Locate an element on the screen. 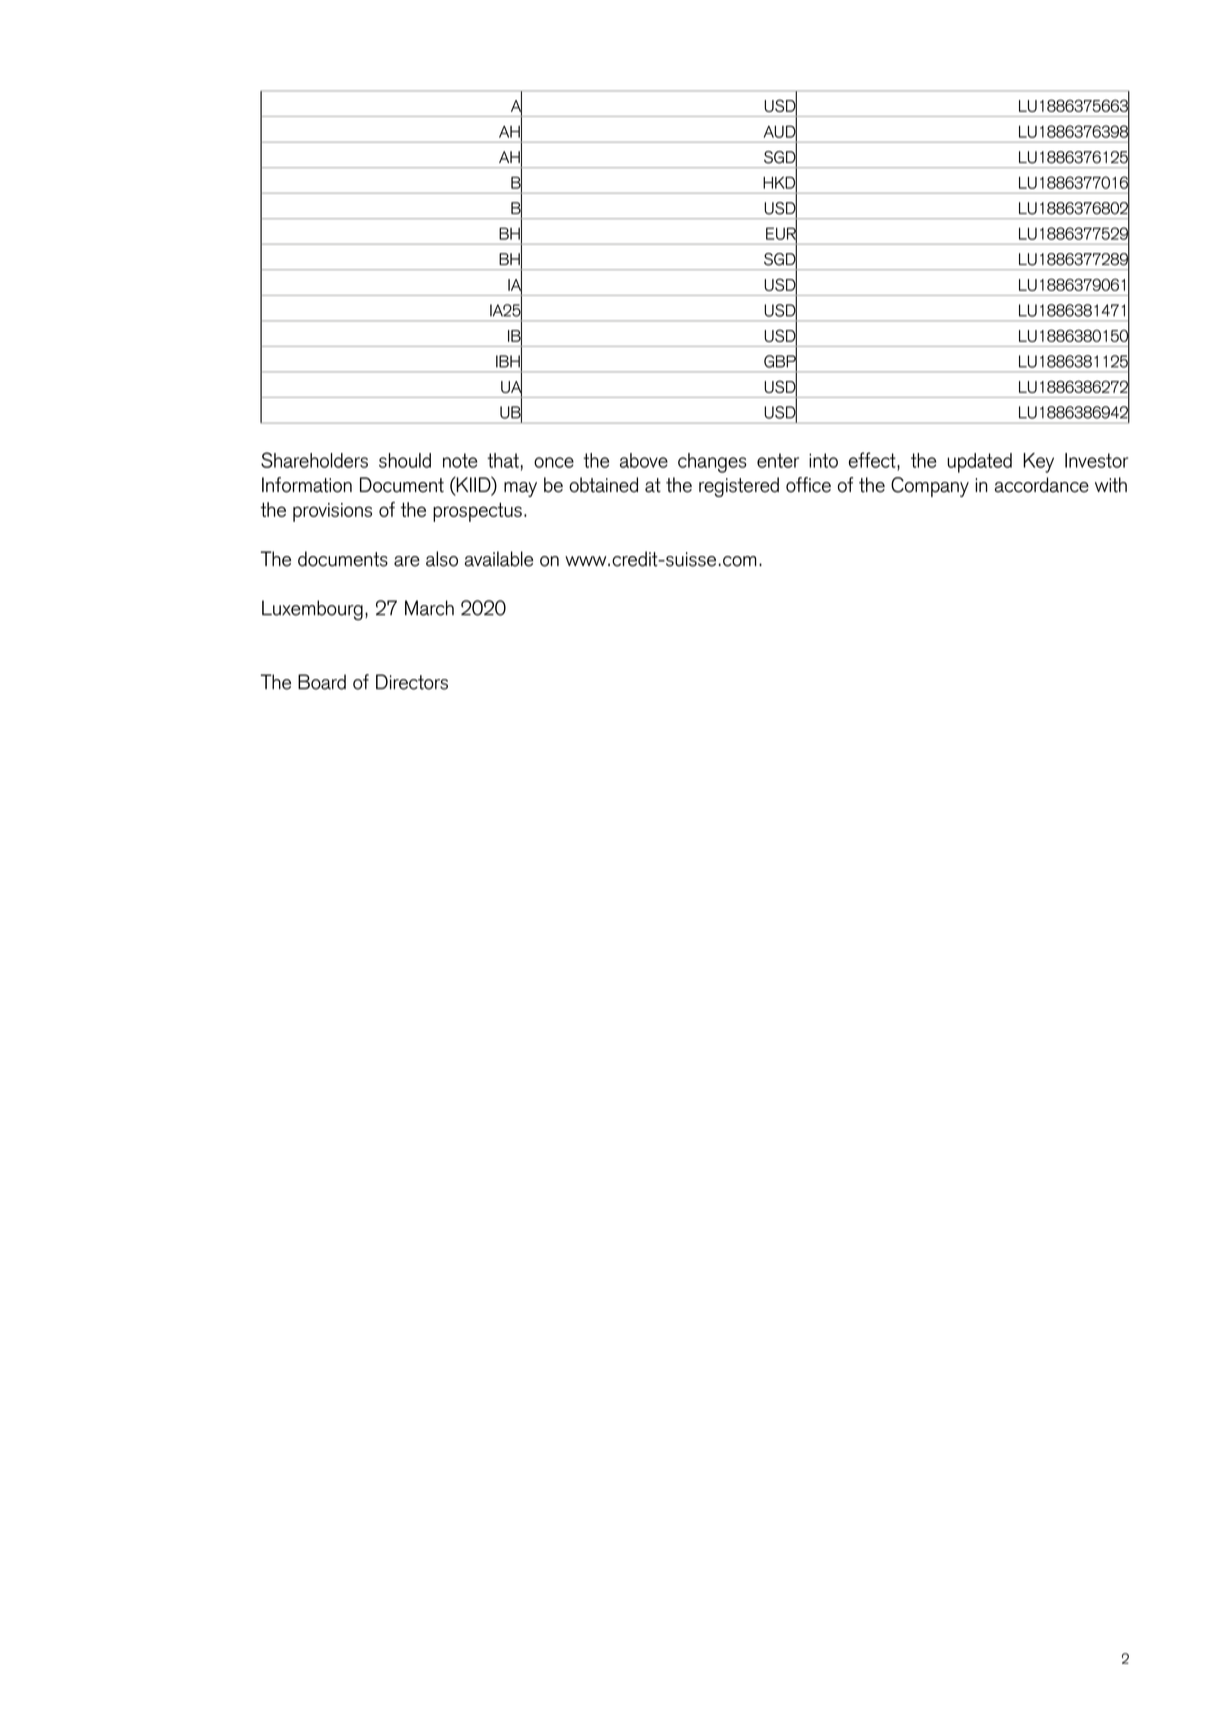  EUR is located at coordinates (781, 233).
